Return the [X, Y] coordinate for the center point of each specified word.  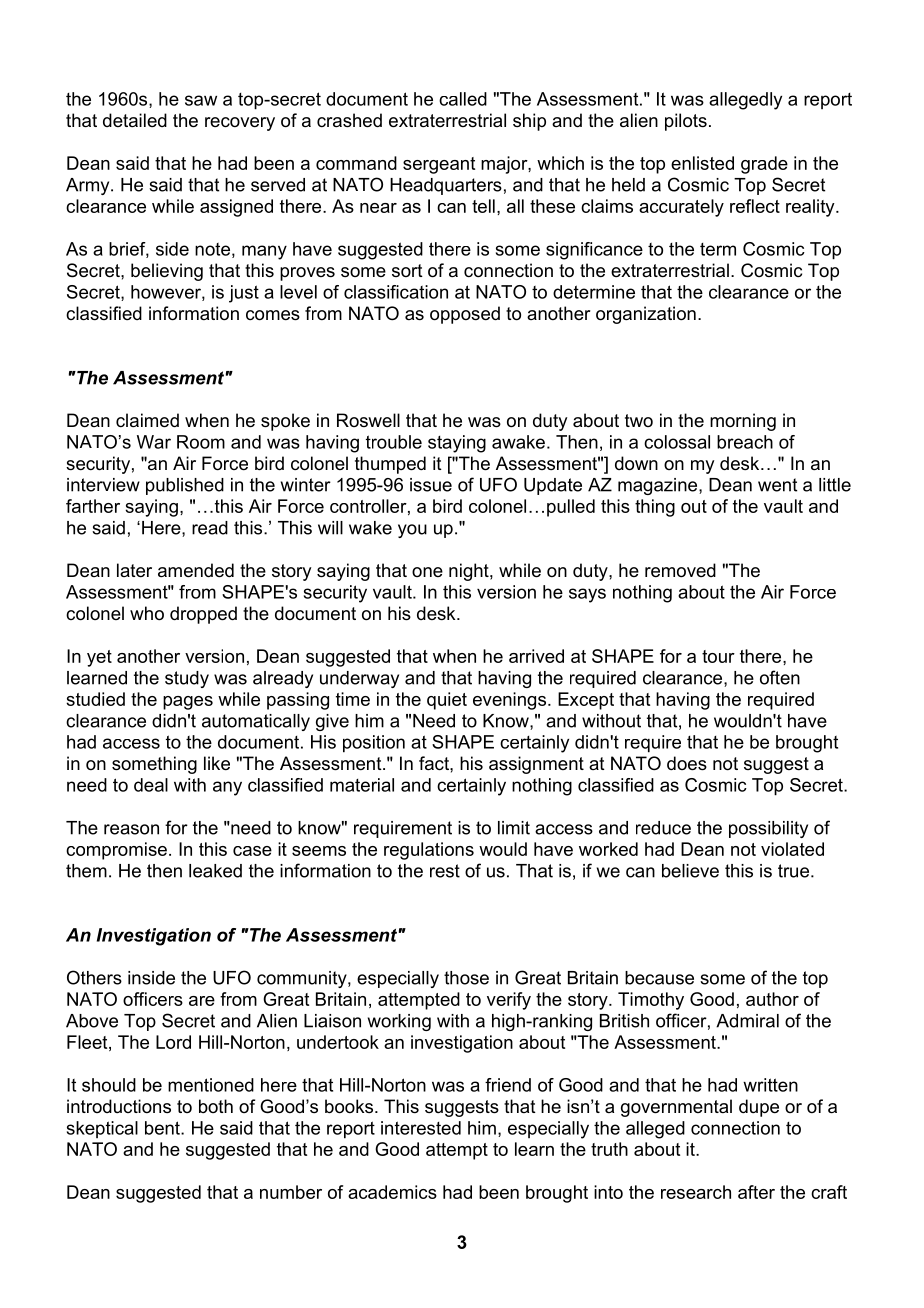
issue [431, 485]
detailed [135, 120]
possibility [768, 829]
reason [131, 829]
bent [163, 1128]
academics [392, 1192]
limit [514, 828]
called [463, 99]
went [777, 485]
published [185, 486]
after [756, 1192]
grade [764, 165]
